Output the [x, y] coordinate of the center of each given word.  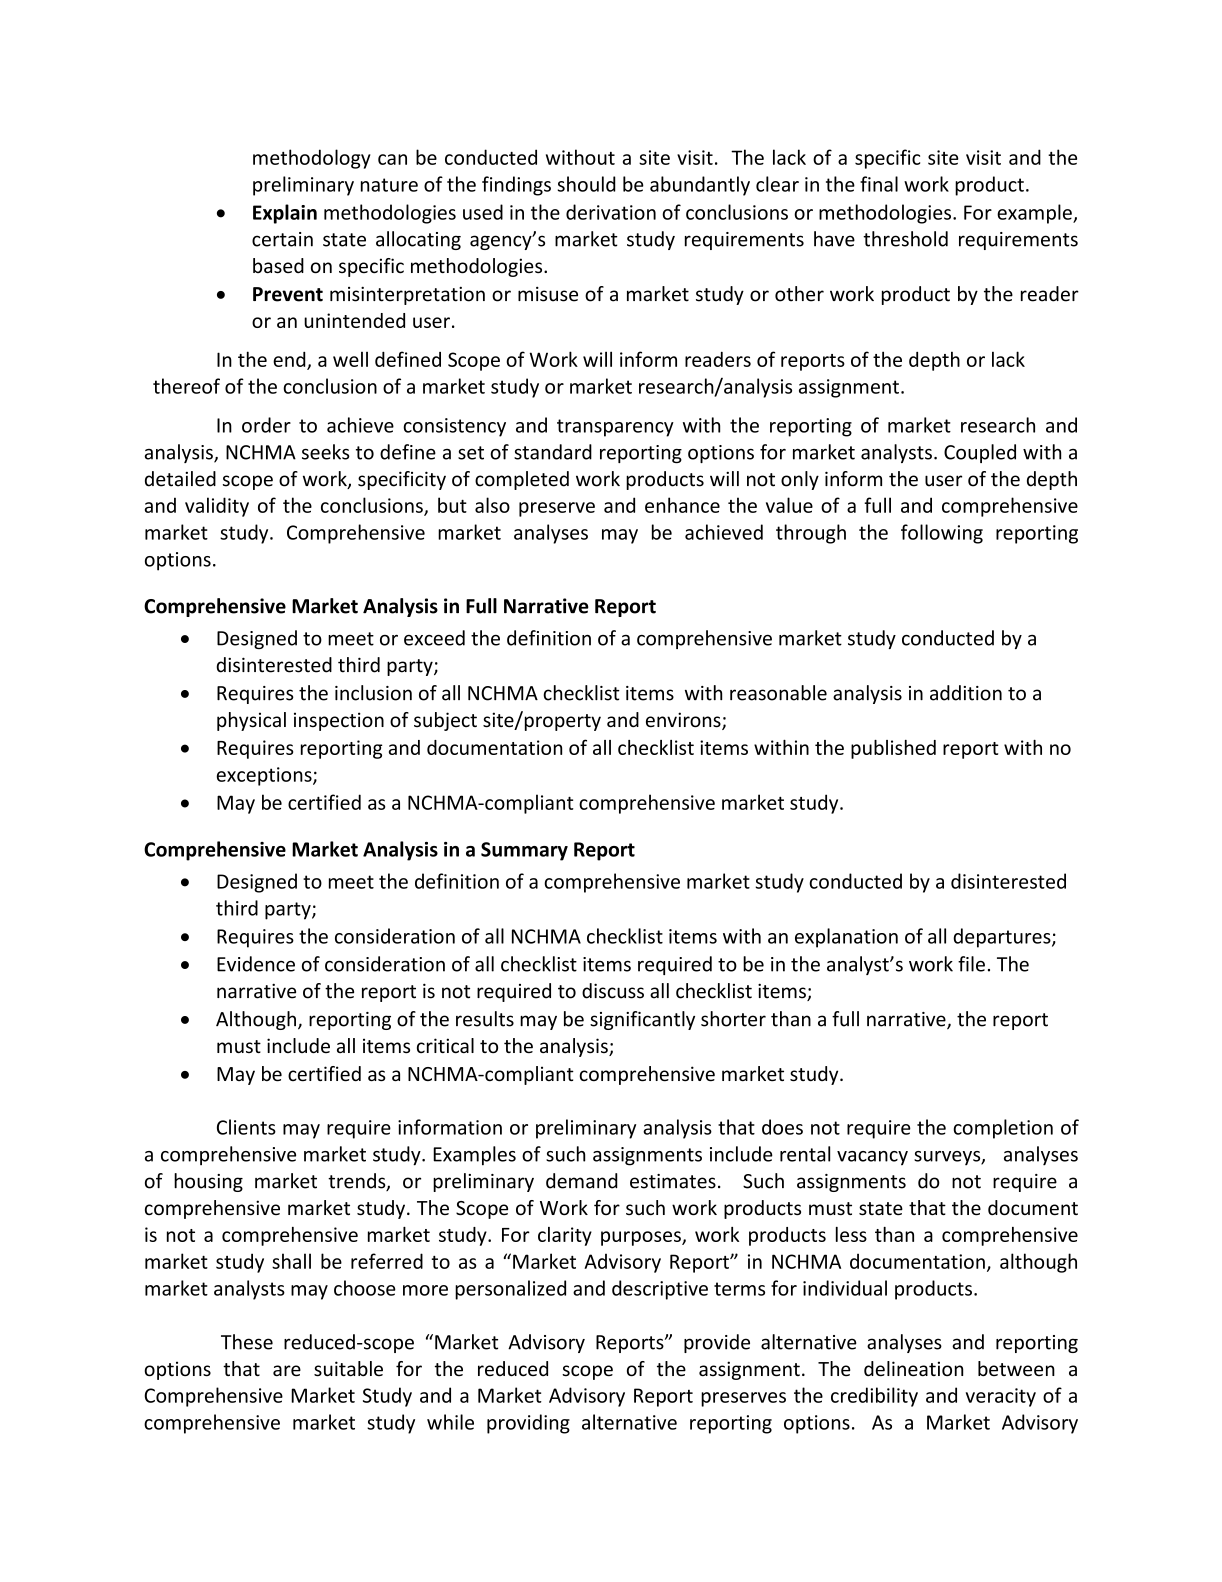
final [879, 184]
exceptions [265, 776]
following [942, 534]
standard [553, 452]
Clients [246, 1127]
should [587, 184]
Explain [285, 214]
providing [528, 1424]
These [247, 1342]
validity [217, 507]
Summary [524, 851]
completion [1003, 1129]
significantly [642, 1020]
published [893, 749]
